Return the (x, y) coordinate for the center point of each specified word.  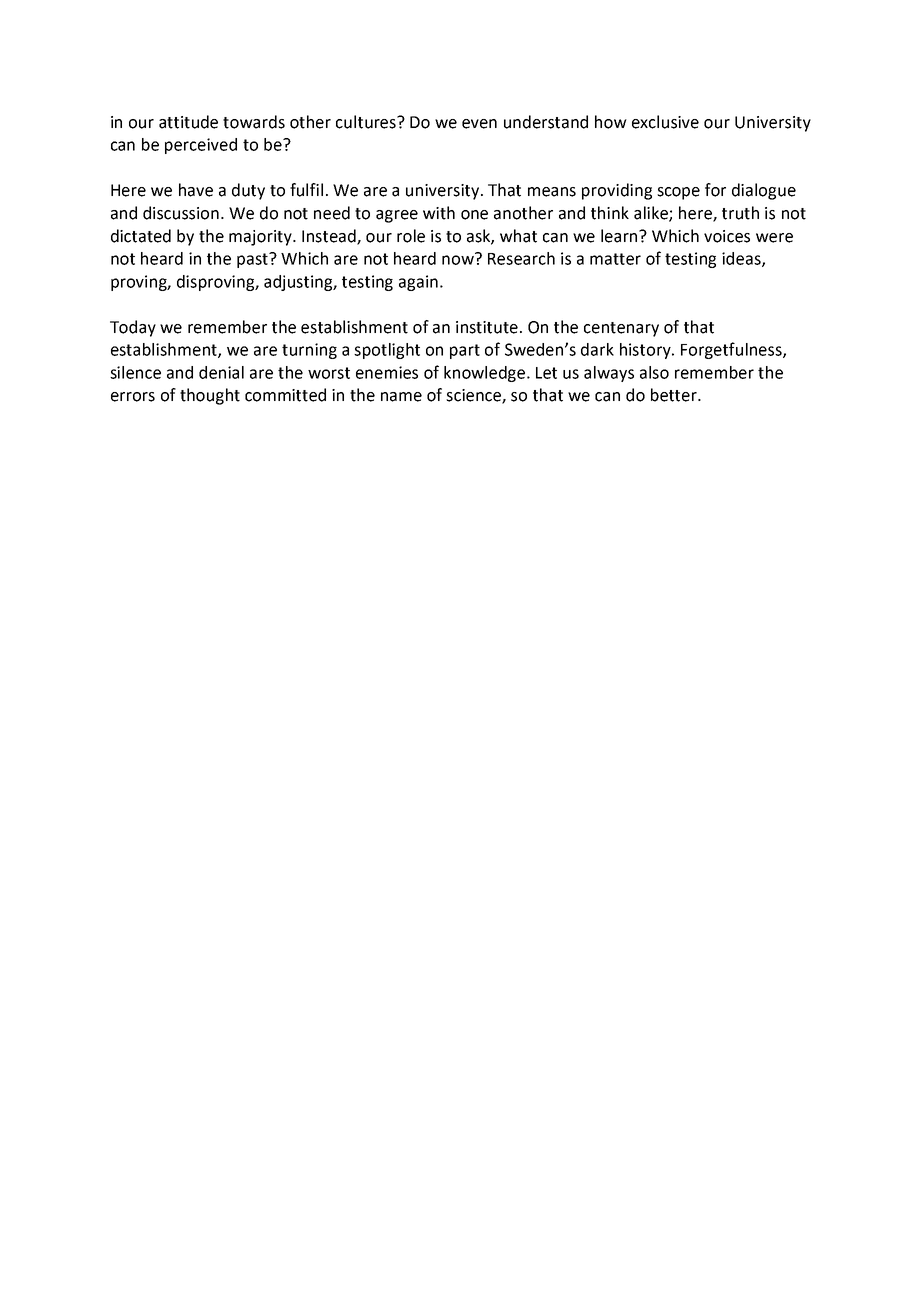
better (675, 395)
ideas (742, 259)
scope (678, 193)
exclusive (665, 122)
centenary (621, 329)
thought (210, 396)
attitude (188, 122)
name (401, 397)
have (196, 190)
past (254, 260)
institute (487, 327)
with (439, 213)
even (479, 124)
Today (133, 328)
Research (521, 258)
